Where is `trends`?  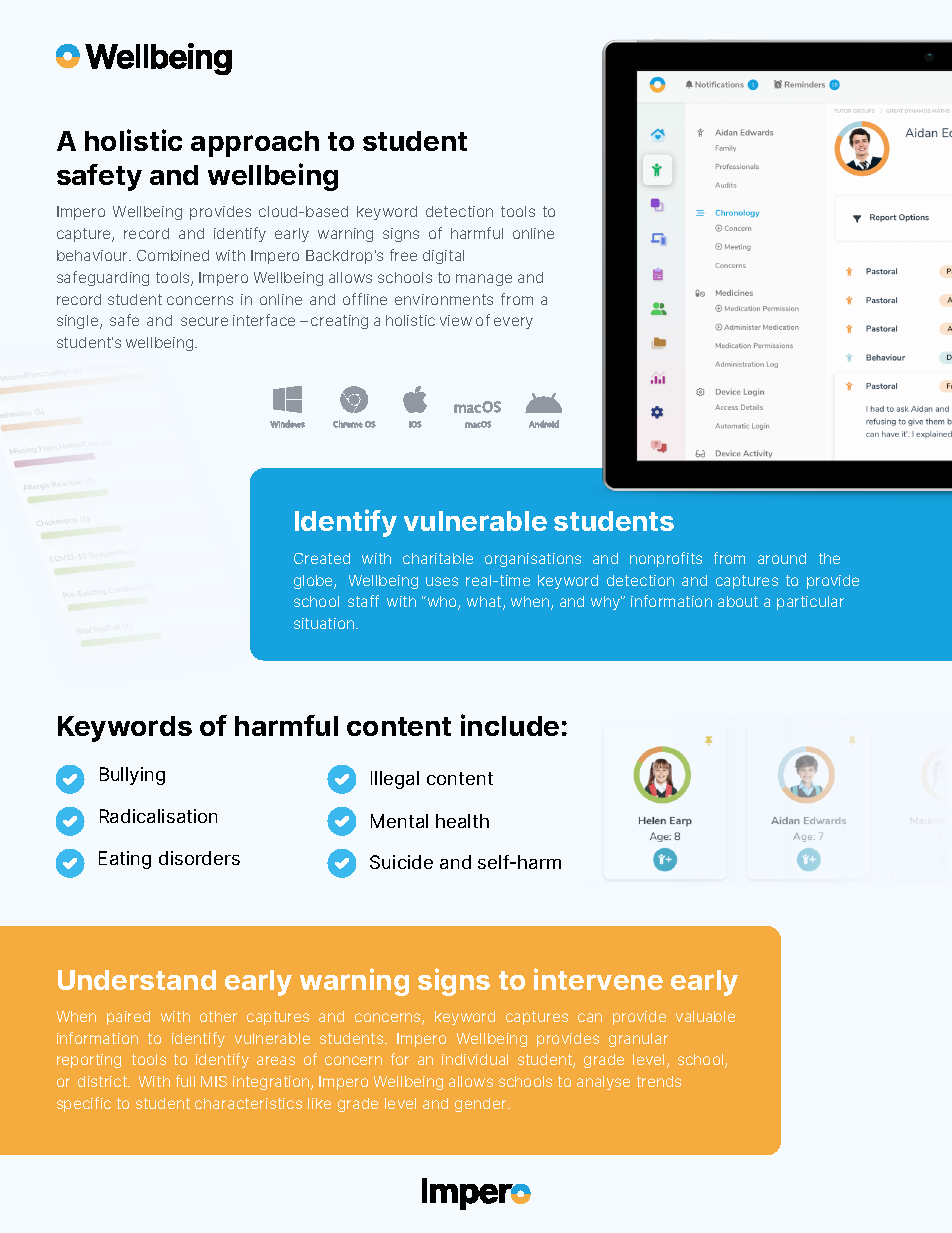
trends is located at coordinates (659, 1081).
